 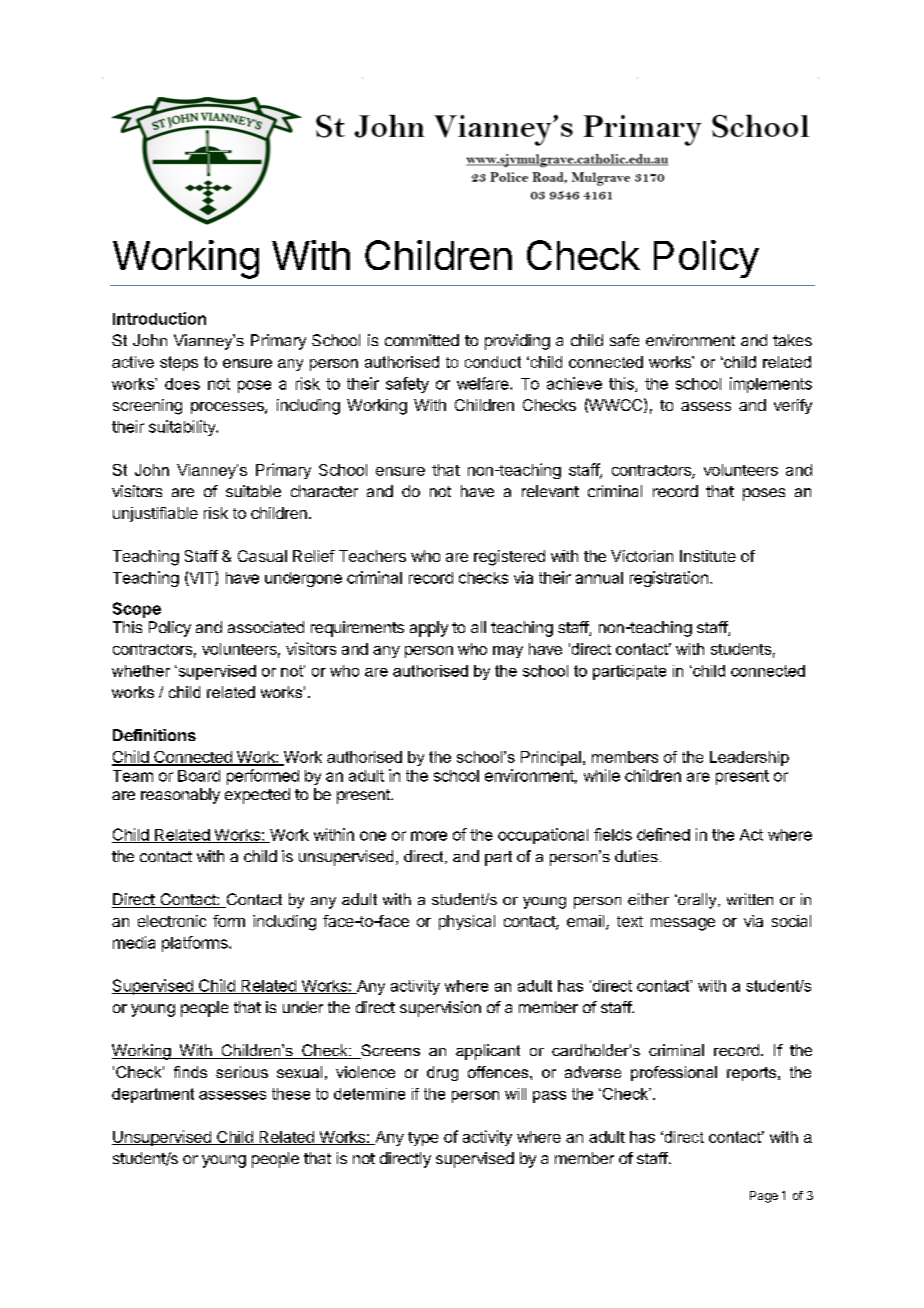 What do you see at coordinates (697, 901) in the page?
I see `orally` at bounding box center [697, 901].
